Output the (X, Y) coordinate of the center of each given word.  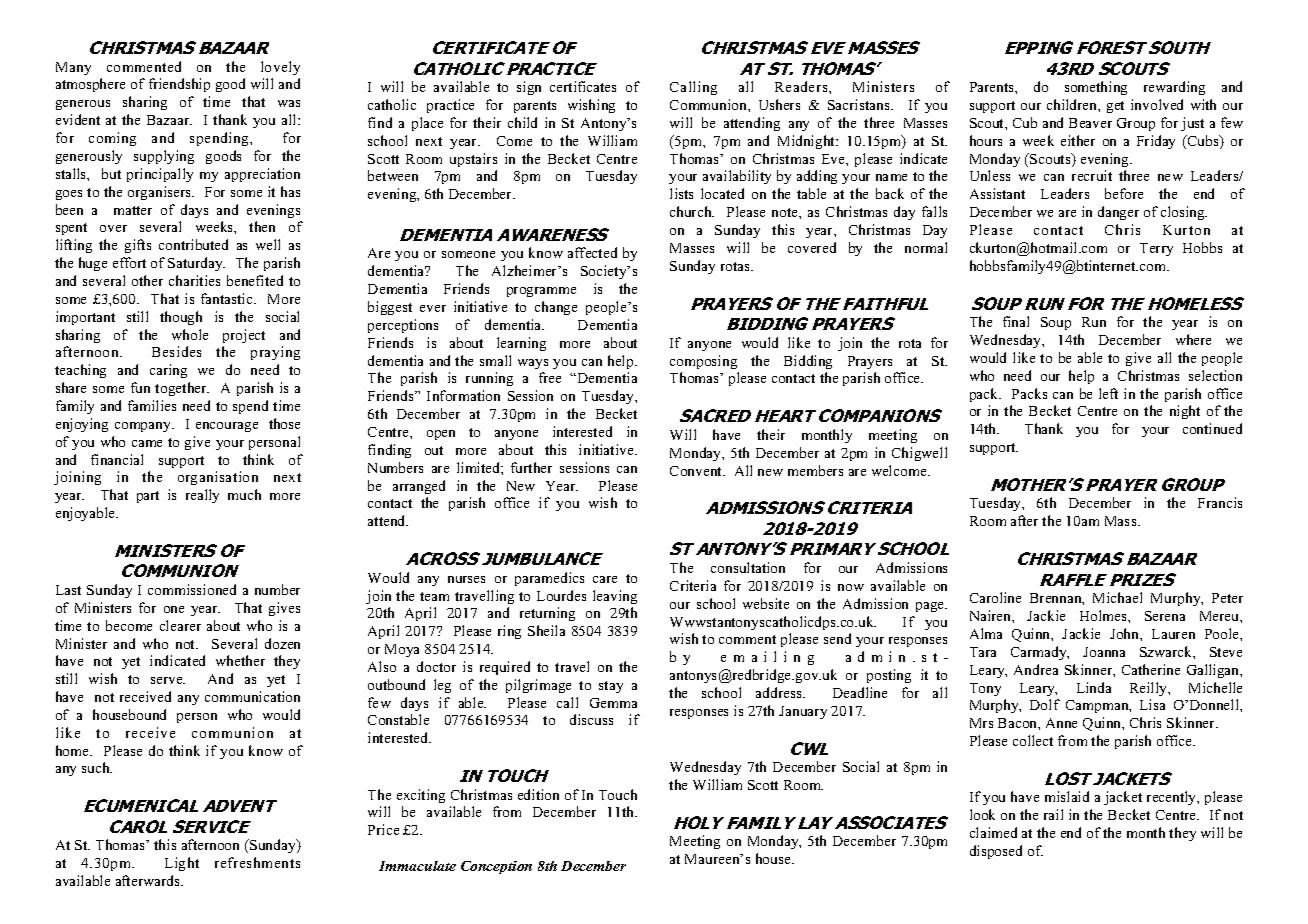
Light (182, 864)
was (289, 103)
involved (1157, 104)
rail (1053, 814)
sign (529, 88)
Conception (496, 867)
